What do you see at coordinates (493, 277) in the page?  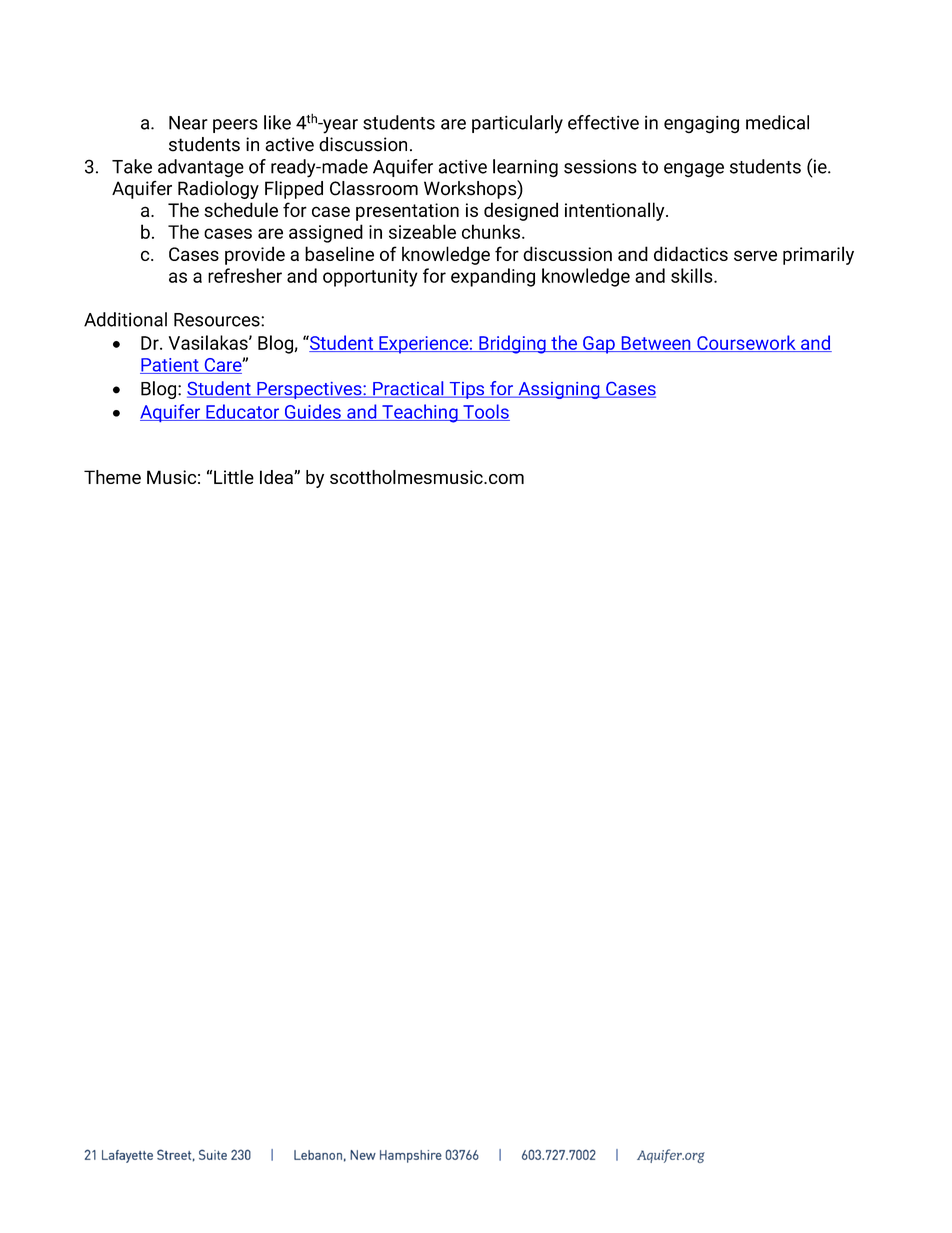 I see `expanding` at bounding box center [493, 277].
